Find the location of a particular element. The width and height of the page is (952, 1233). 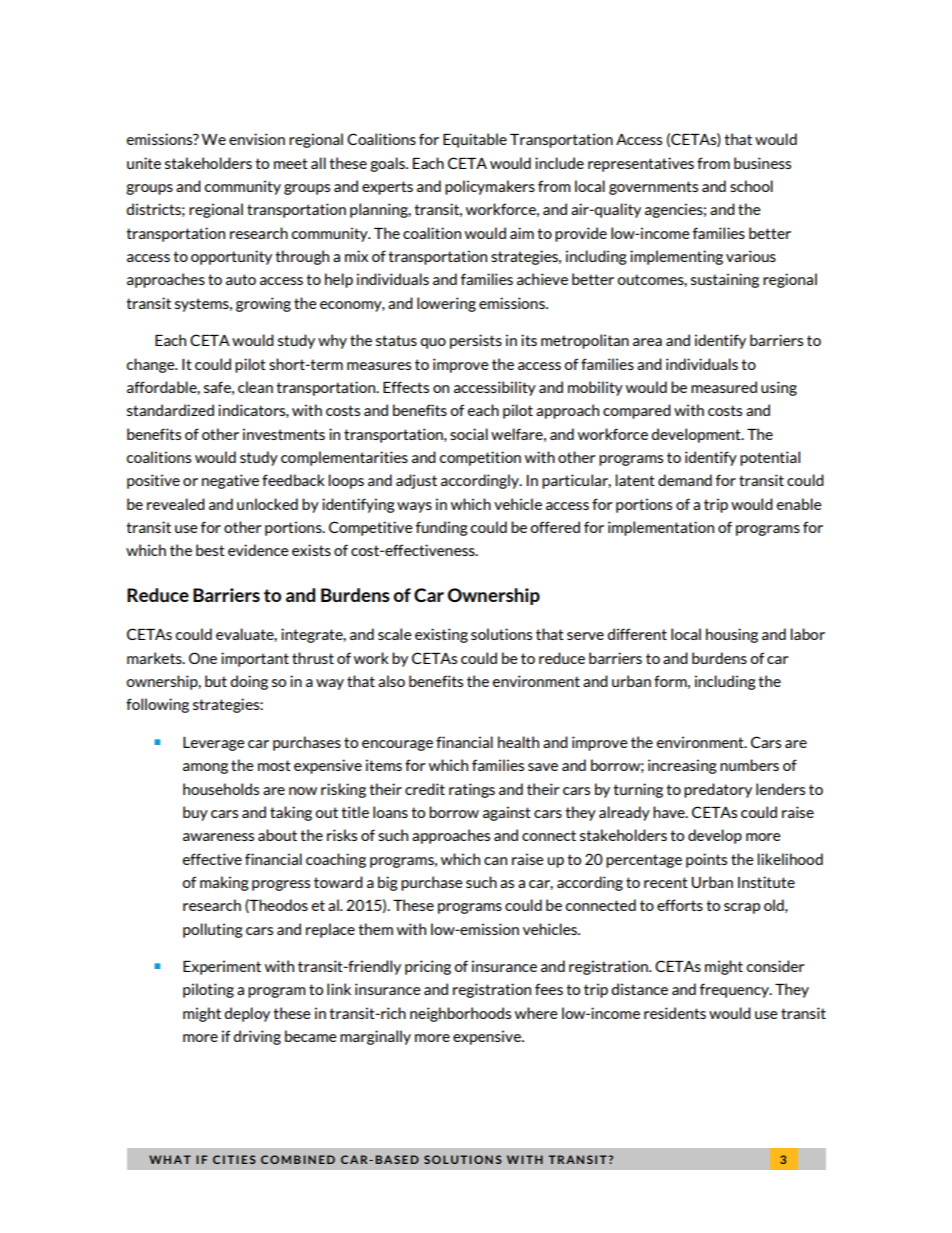

scrap is located at coordinates (742, 908).
